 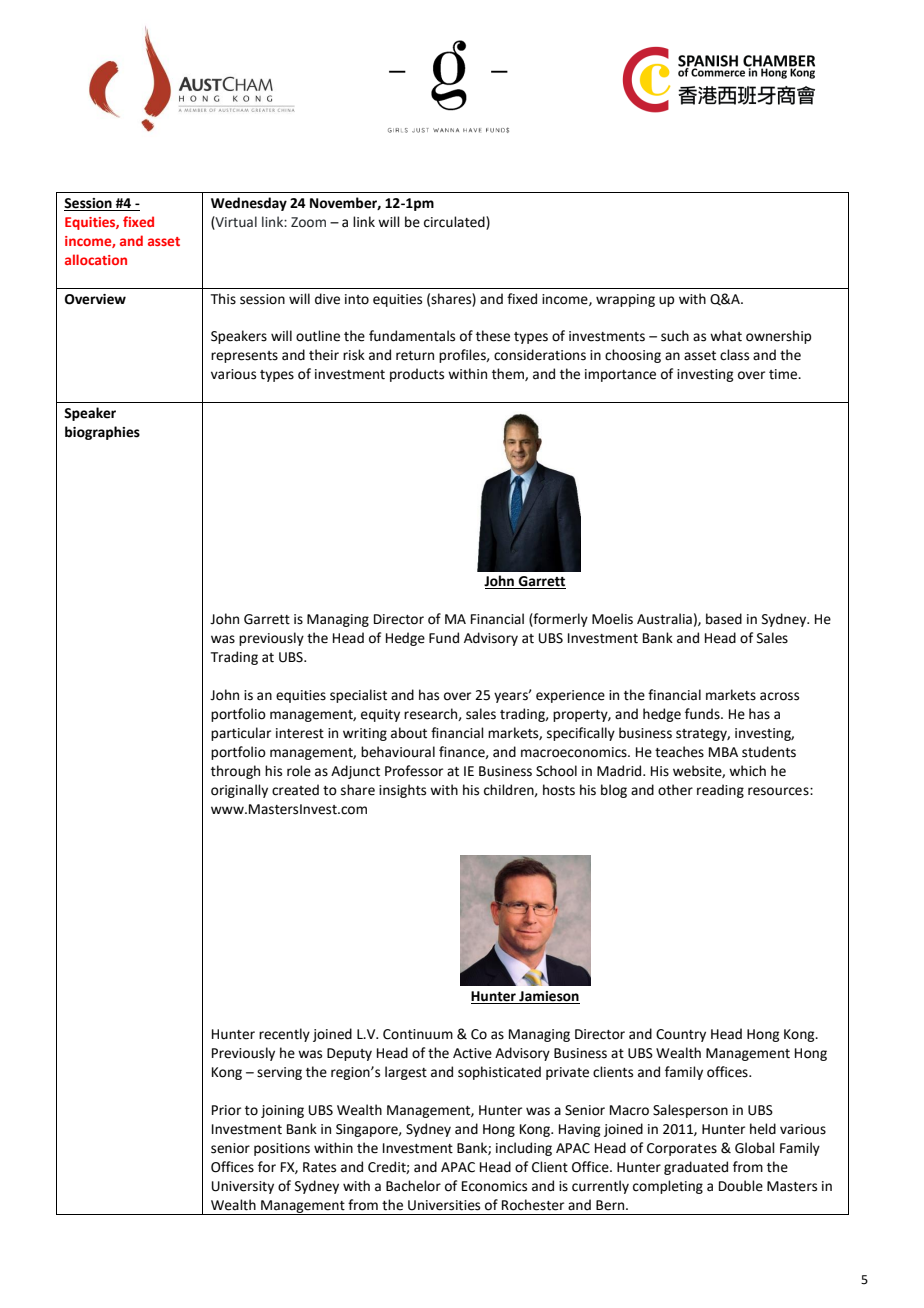 I want to click on importance, so click(x=620, y=375).
